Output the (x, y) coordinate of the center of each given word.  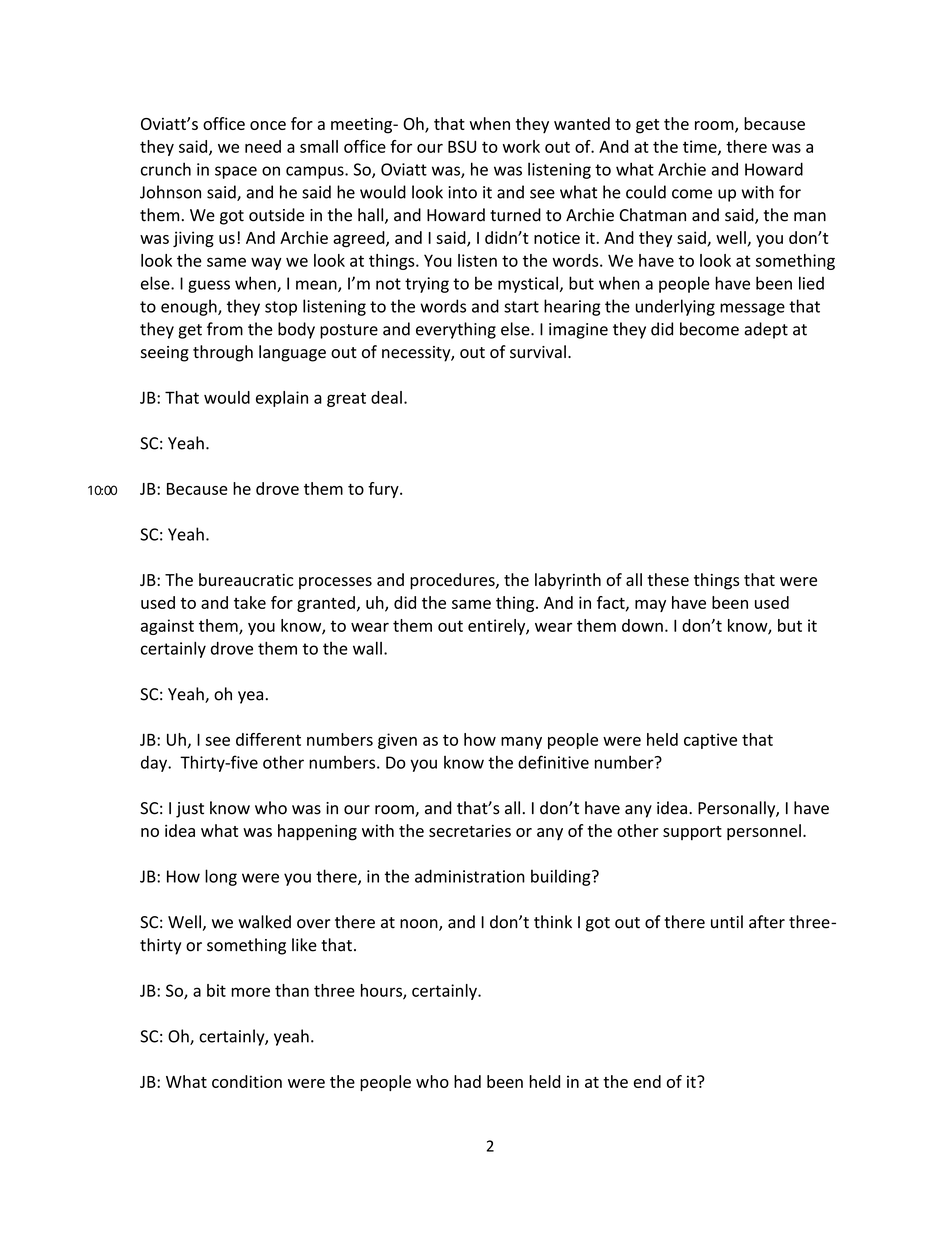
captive (710, 741)
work (521, 146)
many (521, 742)
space (236, 172)
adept (766, 330)
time (701, 147)
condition (247, 1081)
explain (282, 399)
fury (384, 490)
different (268, 739)
